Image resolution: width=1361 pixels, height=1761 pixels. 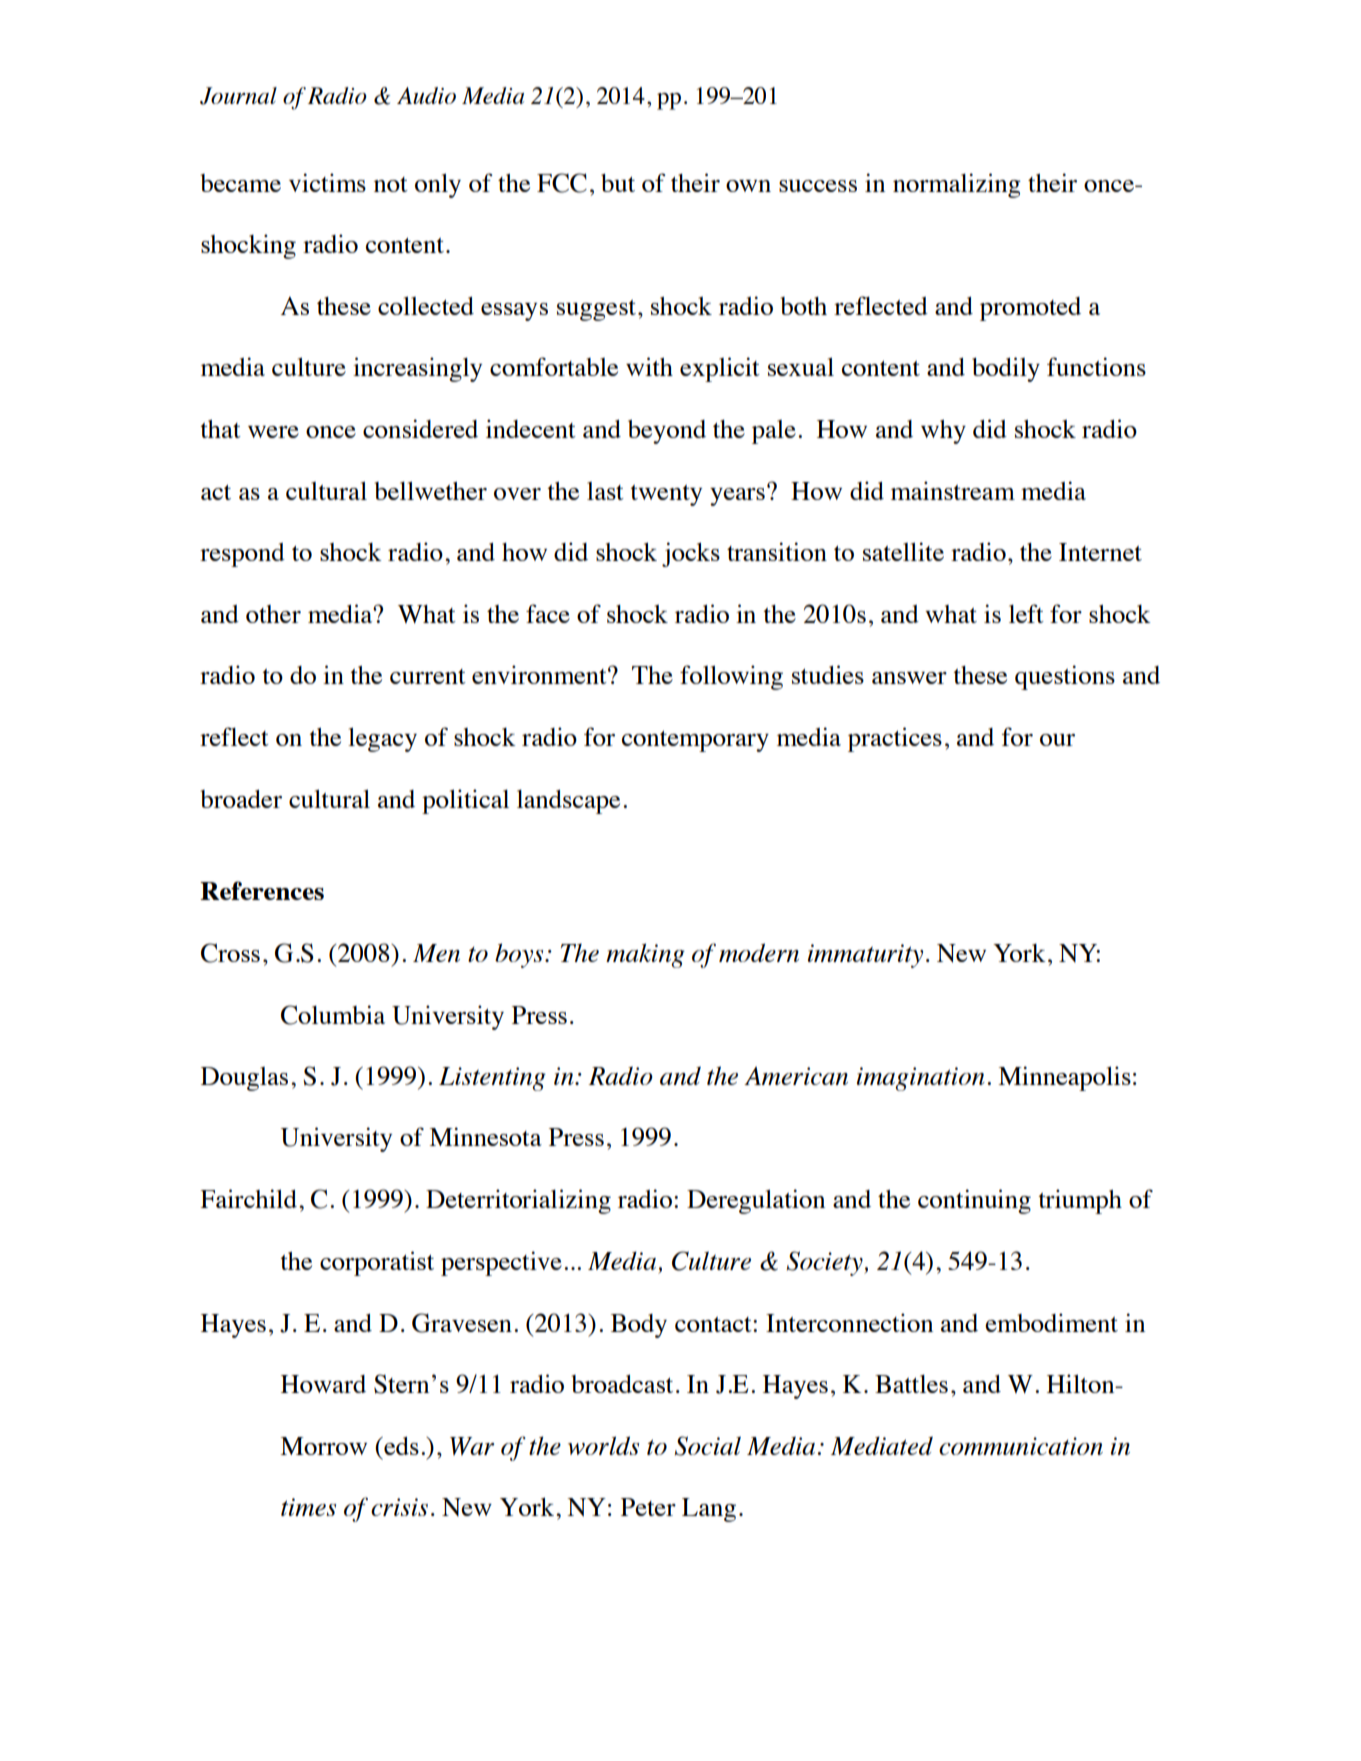 I want to click on Peter, so click(x=648, y=1507).
